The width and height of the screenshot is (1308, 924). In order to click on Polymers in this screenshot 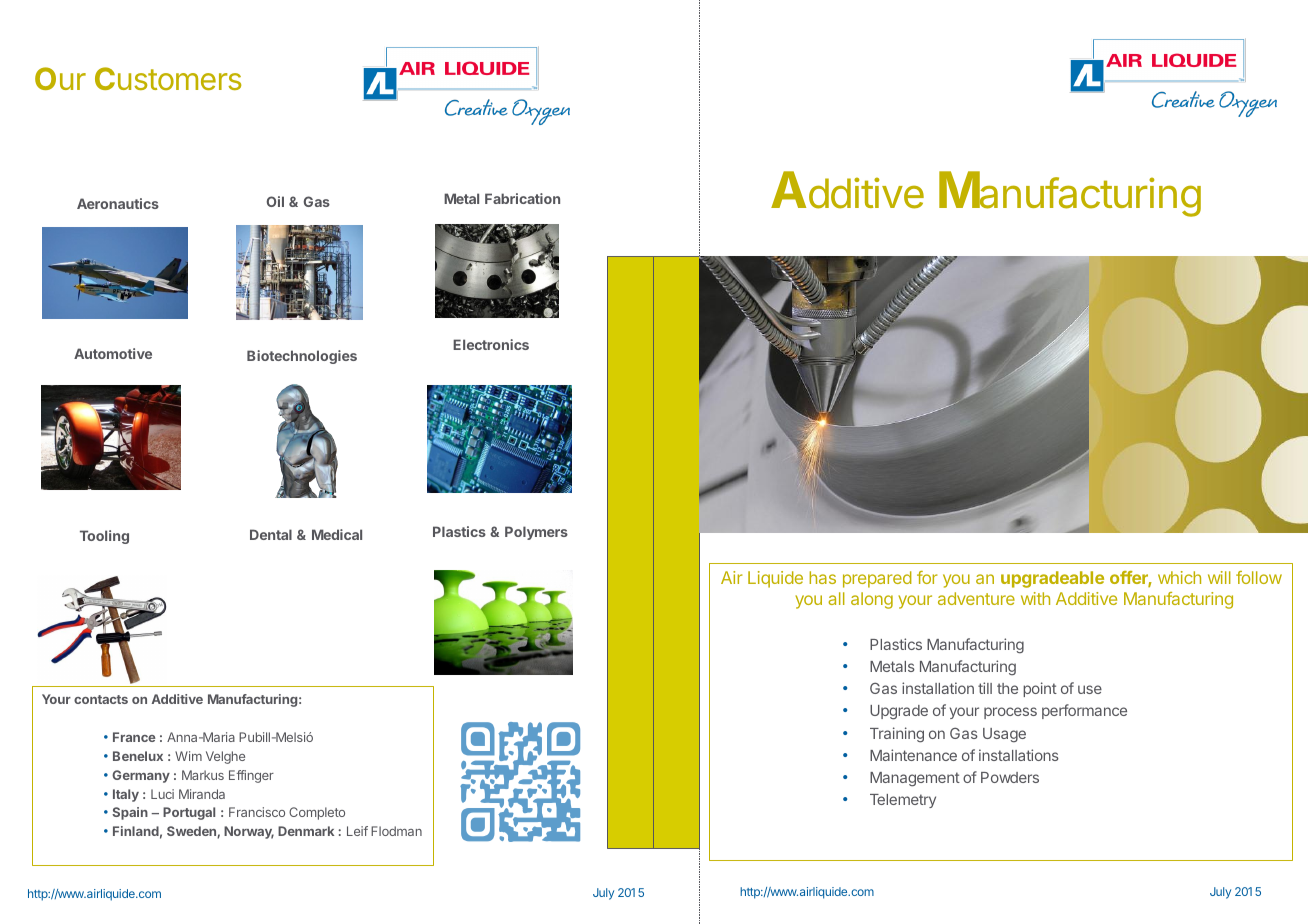, I will do `click(536, 533)`.
